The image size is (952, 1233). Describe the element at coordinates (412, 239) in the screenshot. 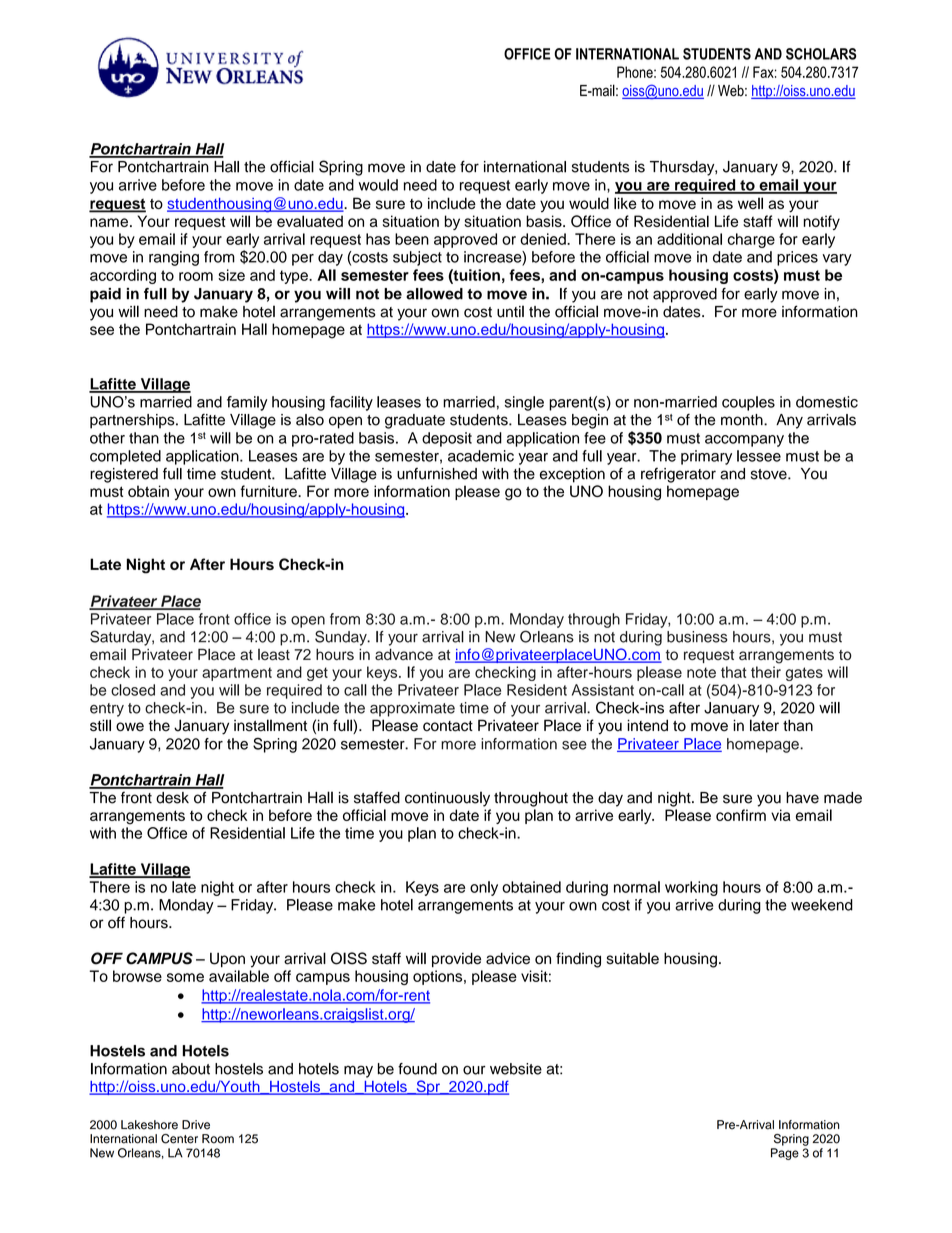

I see `been` at that location.
